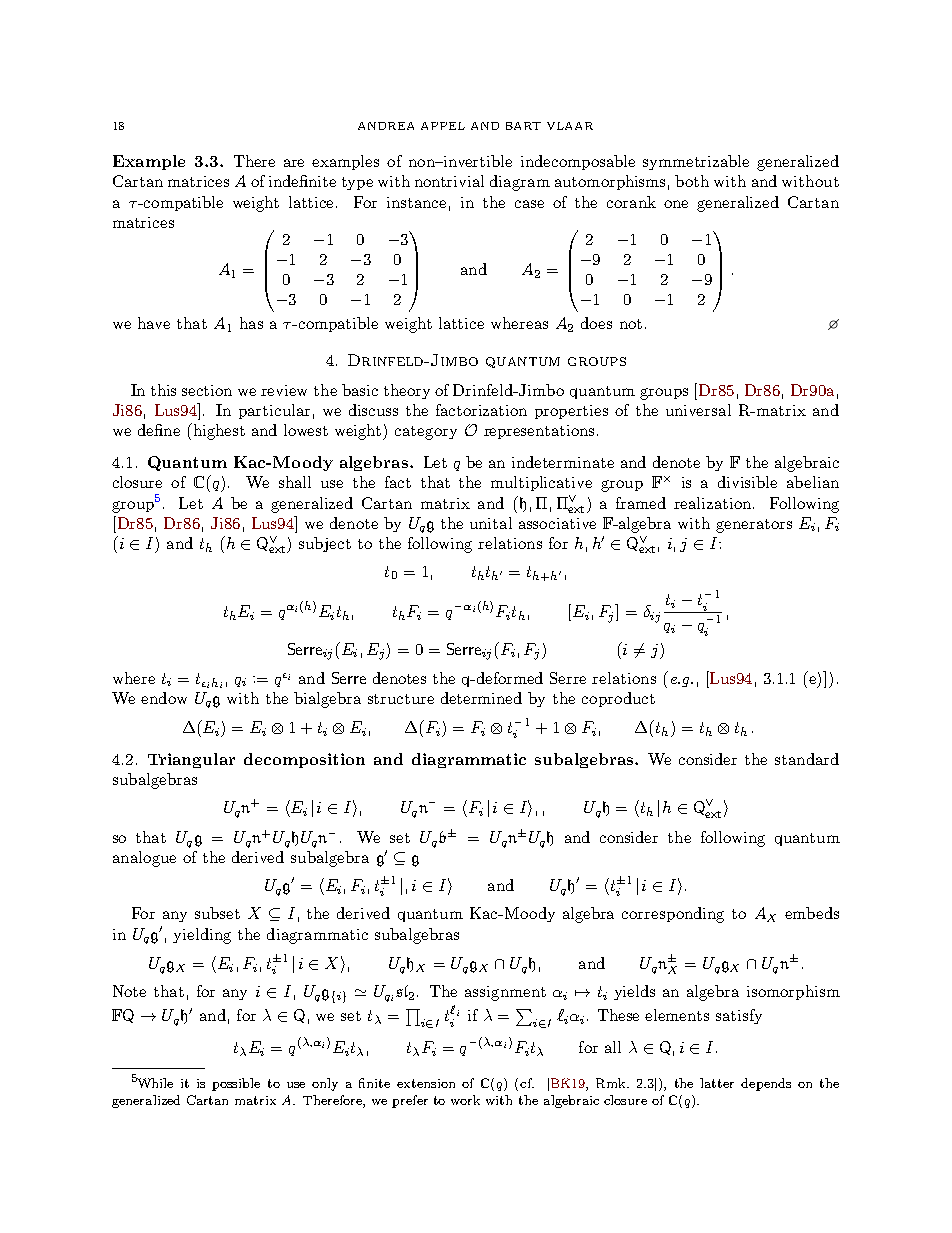 This image has width=952, height=1233. I want to click on nontrivial, so click(449, 181).
